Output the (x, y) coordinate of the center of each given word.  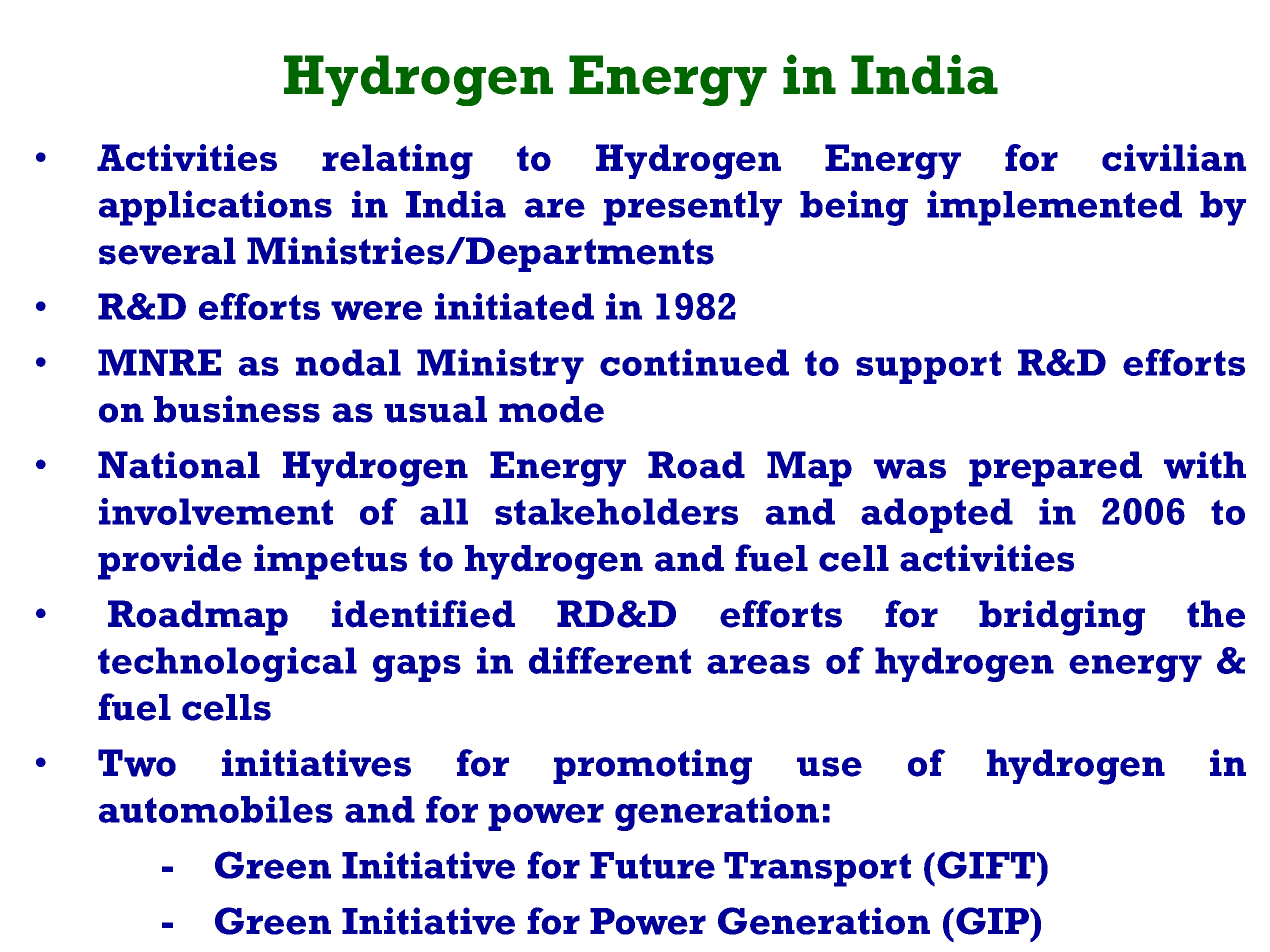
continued (694, 362)
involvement (216, 511)
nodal (348, 362)
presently (692, 208)
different (610, 660)
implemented (1054, 208)
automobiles (216, 809)
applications (215, 208)
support (928, 367)
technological (227, 664)
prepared (1055, 469)
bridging (1062, 618)
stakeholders (616, 511)
